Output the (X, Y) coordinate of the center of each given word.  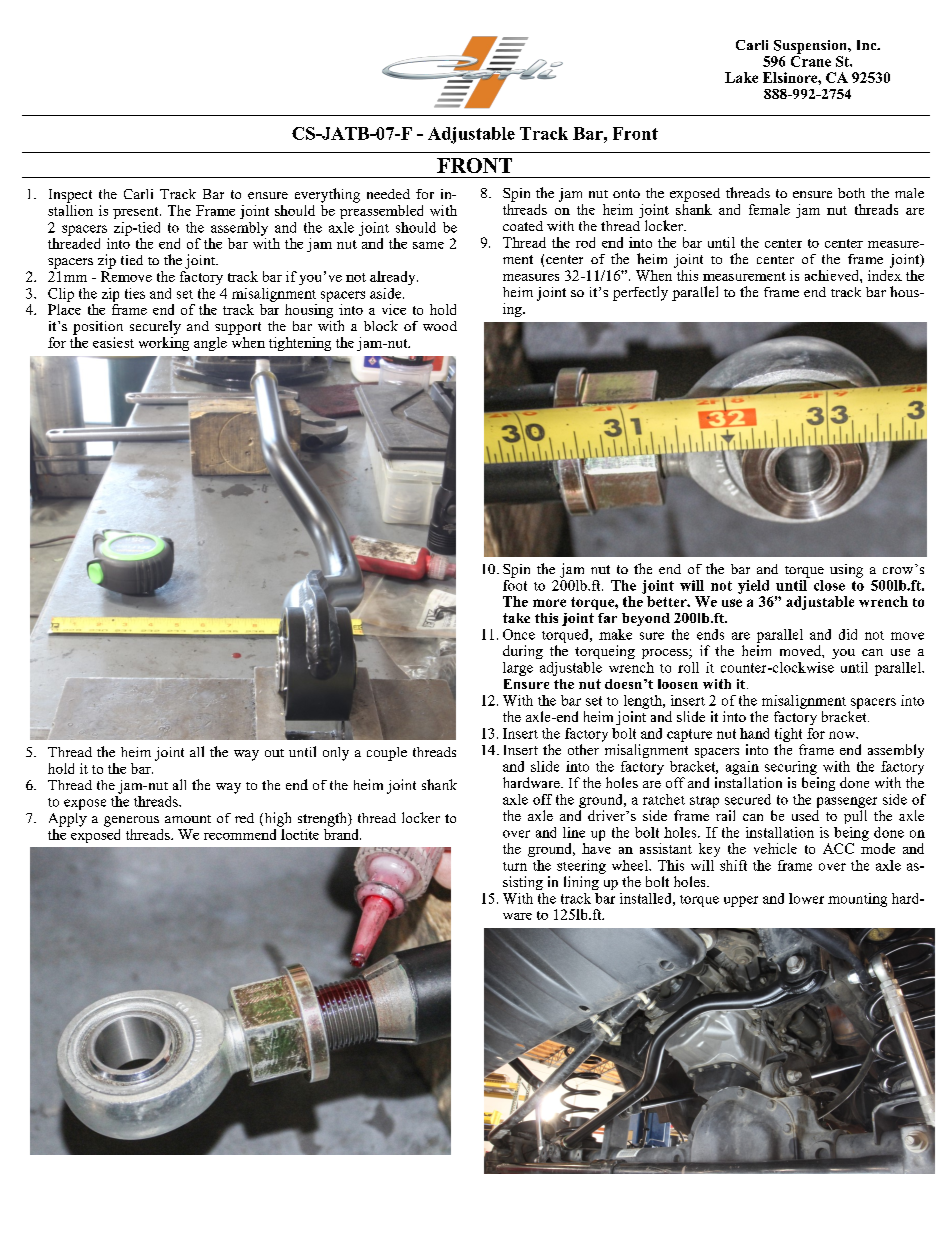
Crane (811, 60)
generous (131, 821)
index (885, 274)
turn (515, 866)
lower (806, 898)
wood (440, 326)
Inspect (70, 196)
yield (753, 587)
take (516, 618)
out (274, 753)
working (164, 342)
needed (388, 194)
